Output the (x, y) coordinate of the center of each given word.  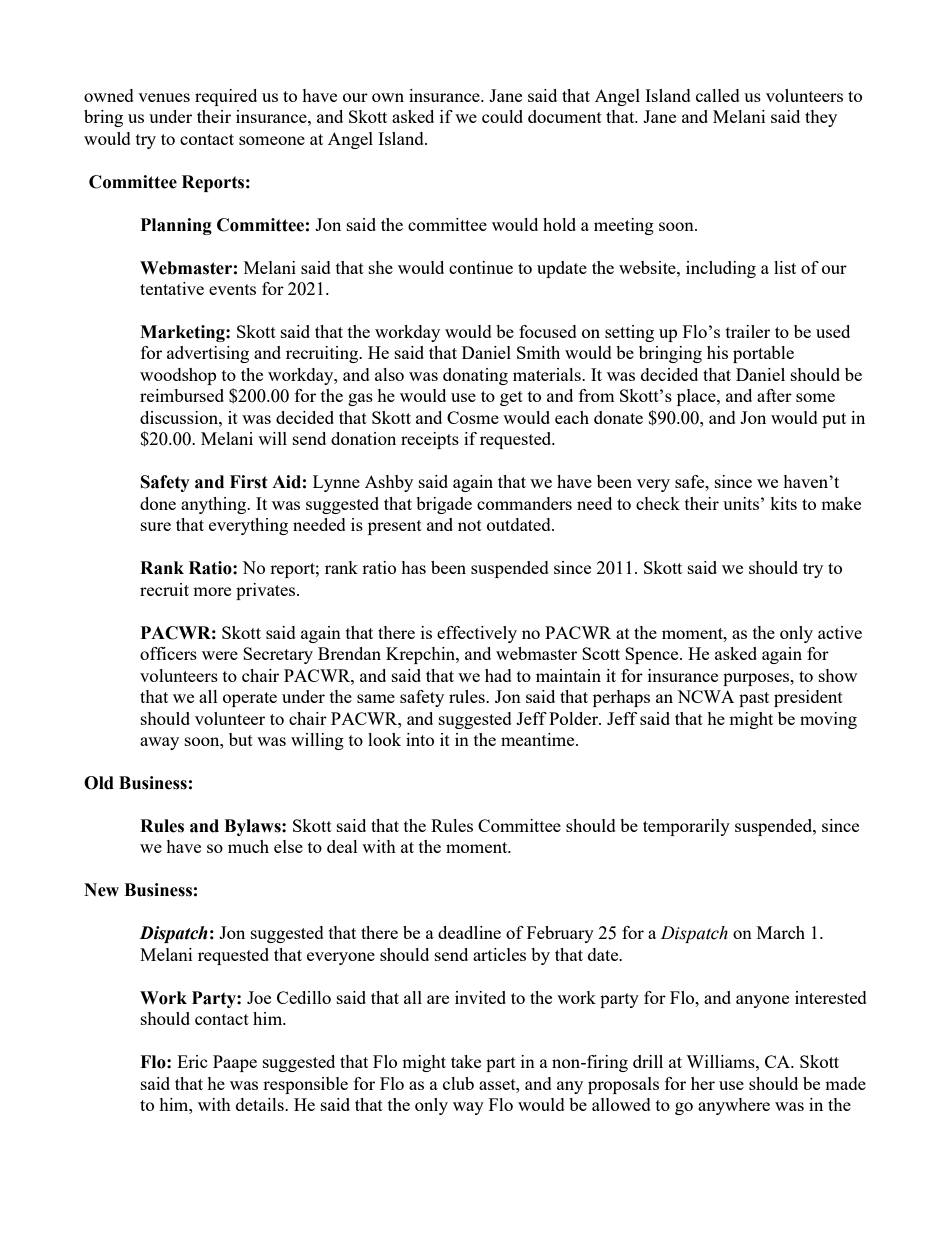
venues (164, 97)
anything (215, 505)
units (741, 503)
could (502, 116)
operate (250, 699)
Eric (192, 1061)
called (718, 95)
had (498, 675)
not (470, 525)
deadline (469, 932)
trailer (748, 331)
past (754, 699)
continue (481, 267)
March (781, 932)
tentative (172, 288)
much (248, 846)
